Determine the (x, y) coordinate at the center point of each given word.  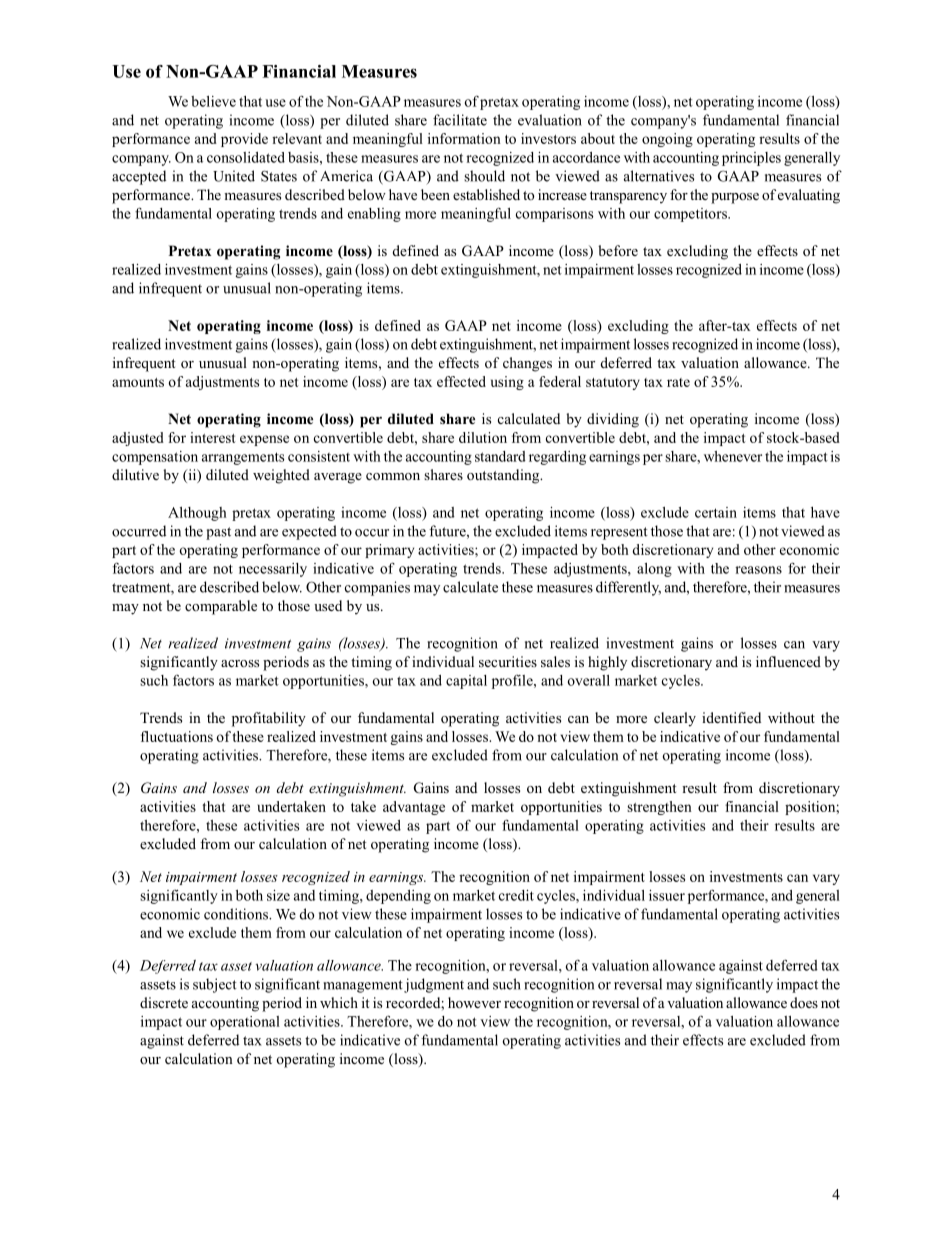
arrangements (243, 458)
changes (527, 364)
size (278, 895)
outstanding (504, 476)
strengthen (659, 808)
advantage (414, 808)
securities (508, 661)
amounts (138, 382)
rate (678, 382)
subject (215, 985)
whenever (733, 456)
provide (244, 140)
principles (751, 159)
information (464, 138)
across (240, 663)
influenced (788, 661)
